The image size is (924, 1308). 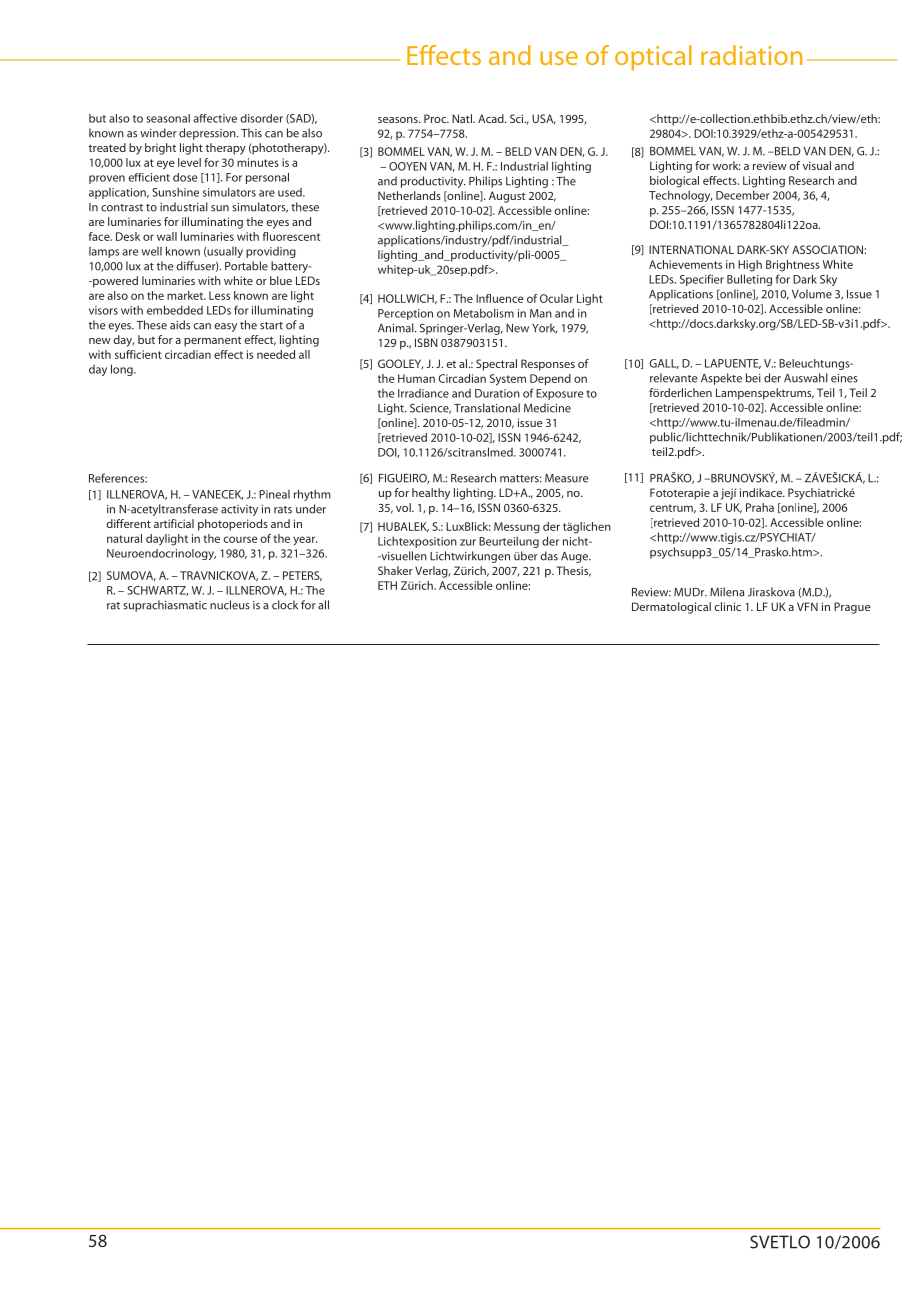 I want to click on seasonal, so click(x=168, y=118).
